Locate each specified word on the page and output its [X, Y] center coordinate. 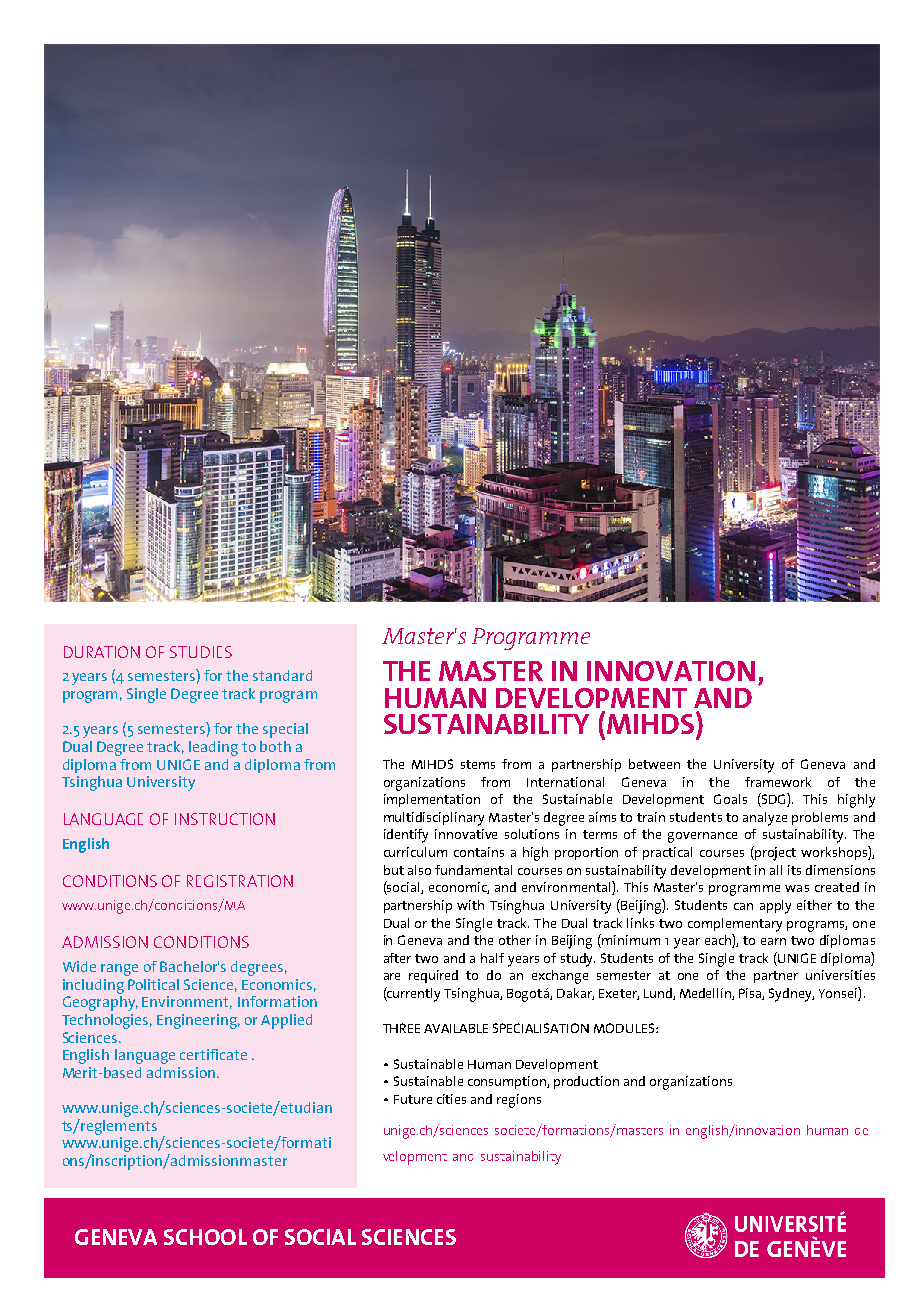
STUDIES [201, 652]
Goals [730, 799]
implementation [432, 800]
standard [282, 675]
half [492, 958]
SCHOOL [205, 1237]
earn [773, 941]
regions [519, 1101]
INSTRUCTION [225, 819]
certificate [213, 1054]
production [586, 1082]
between [654, 764]
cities [451, 1099]
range [119, 970]
